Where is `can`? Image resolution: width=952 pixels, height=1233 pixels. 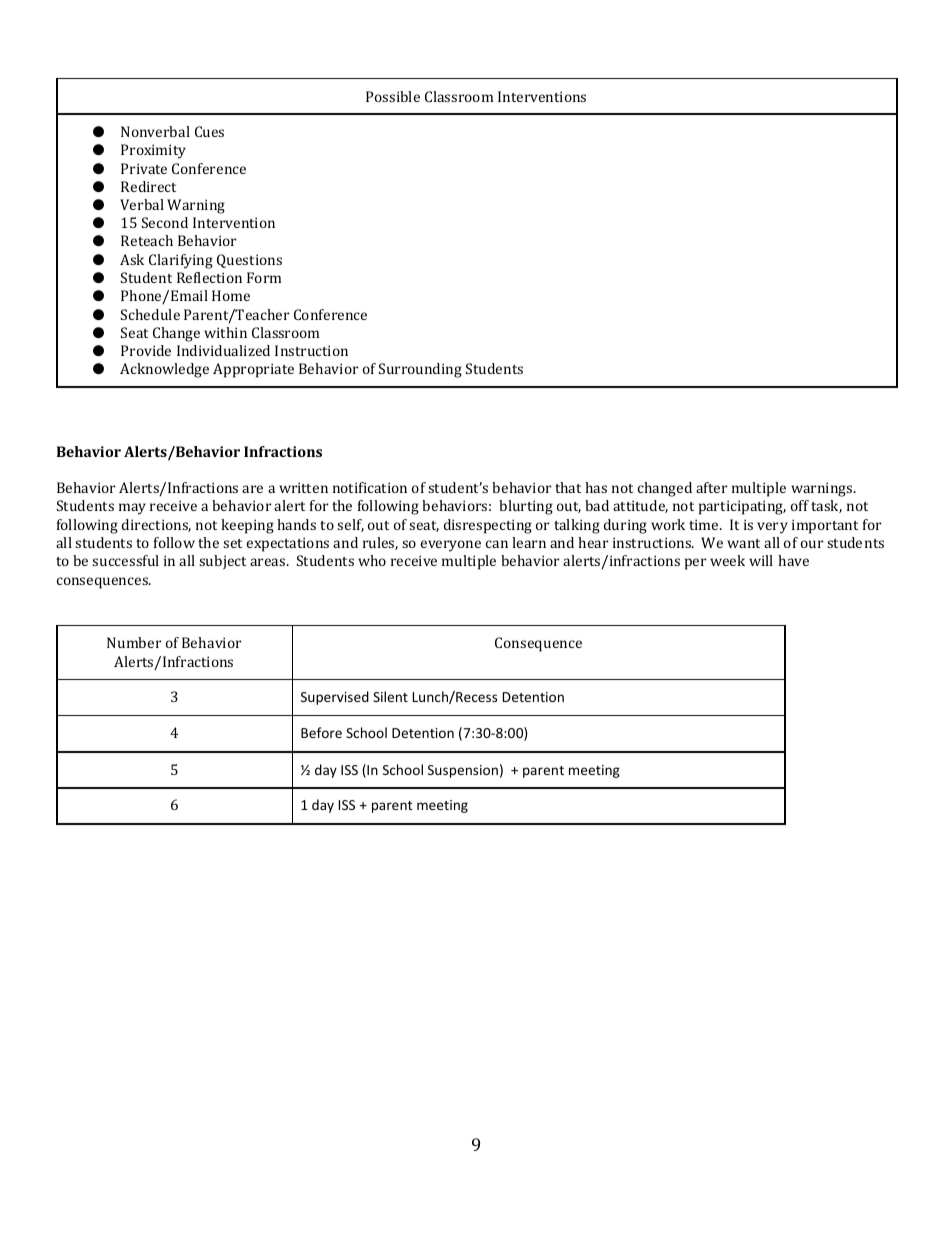 can is located at coordinates (497, 544).
